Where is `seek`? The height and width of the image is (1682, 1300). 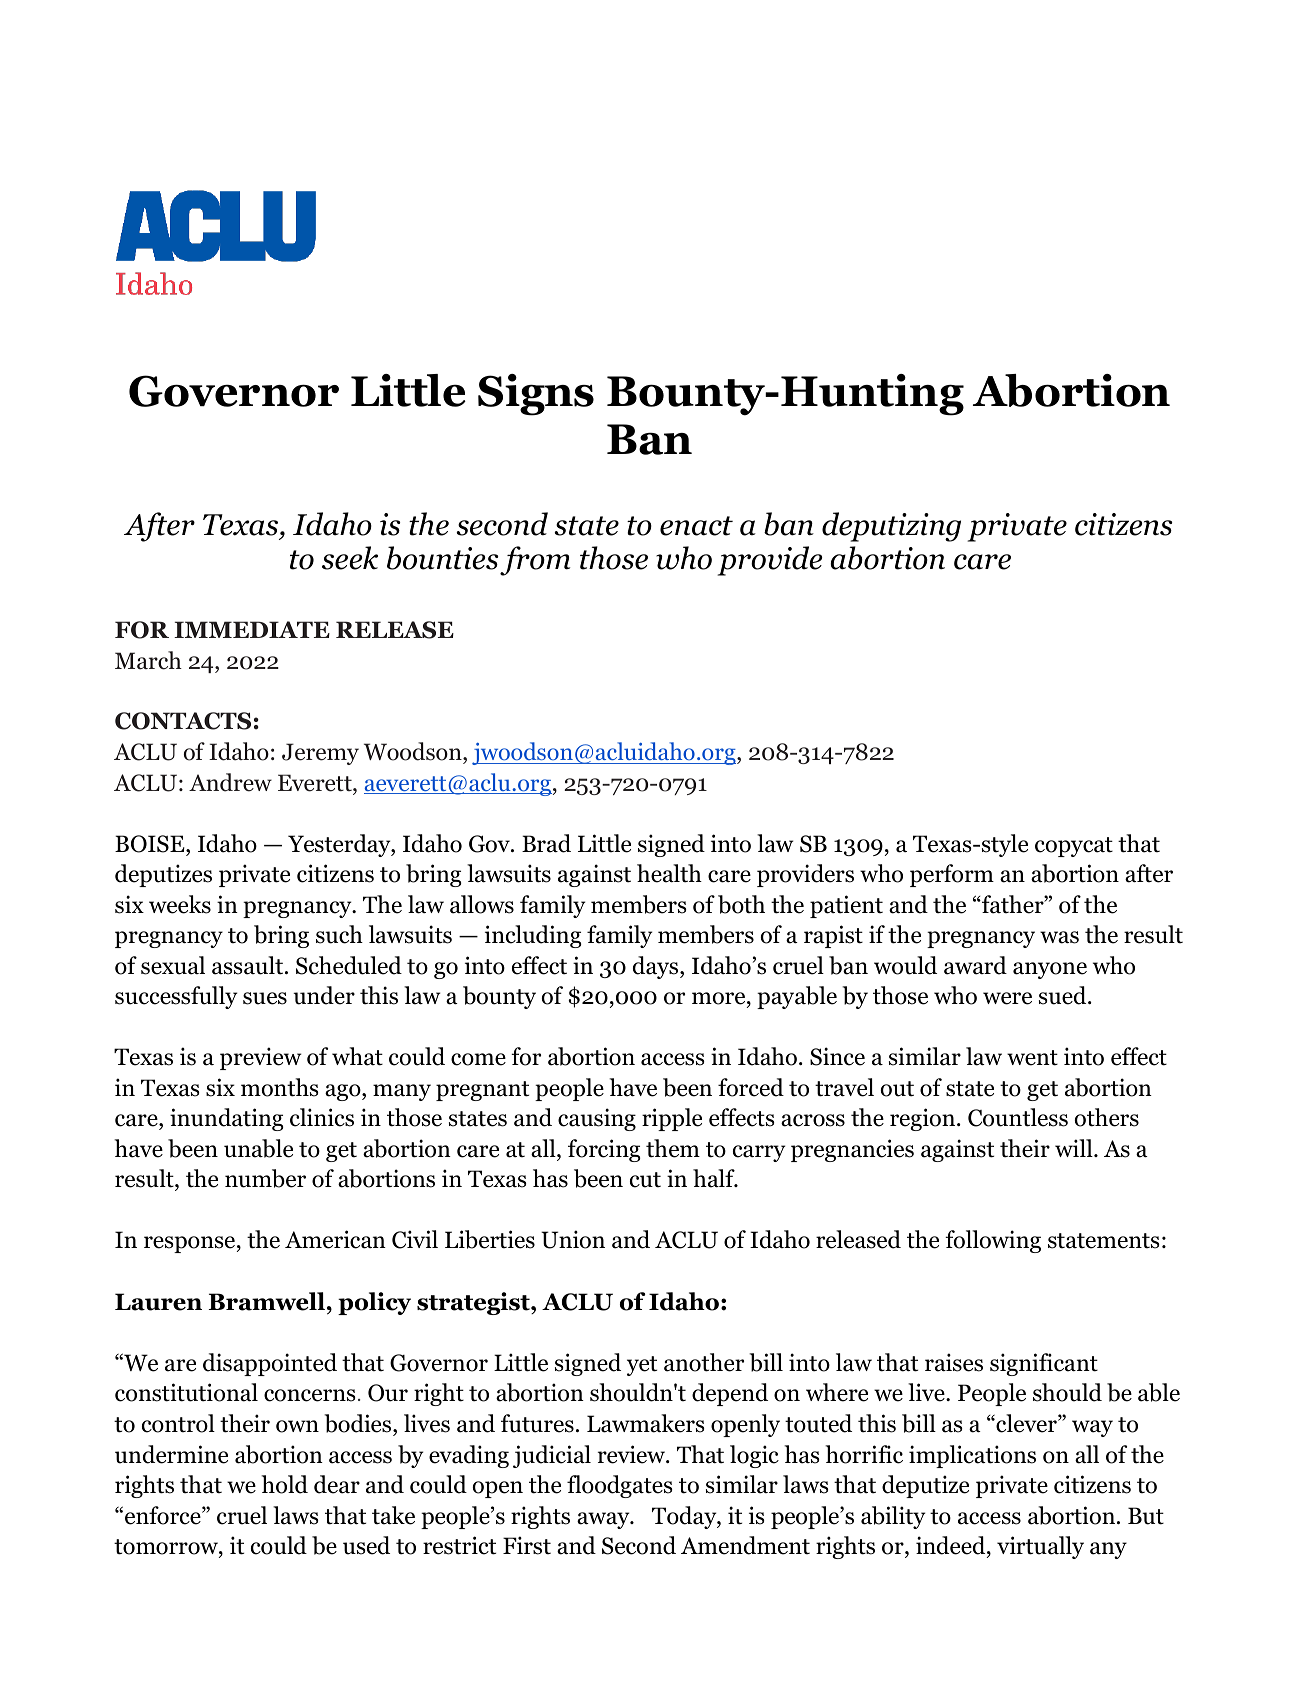
seek is located at coordinates (350, 558).
